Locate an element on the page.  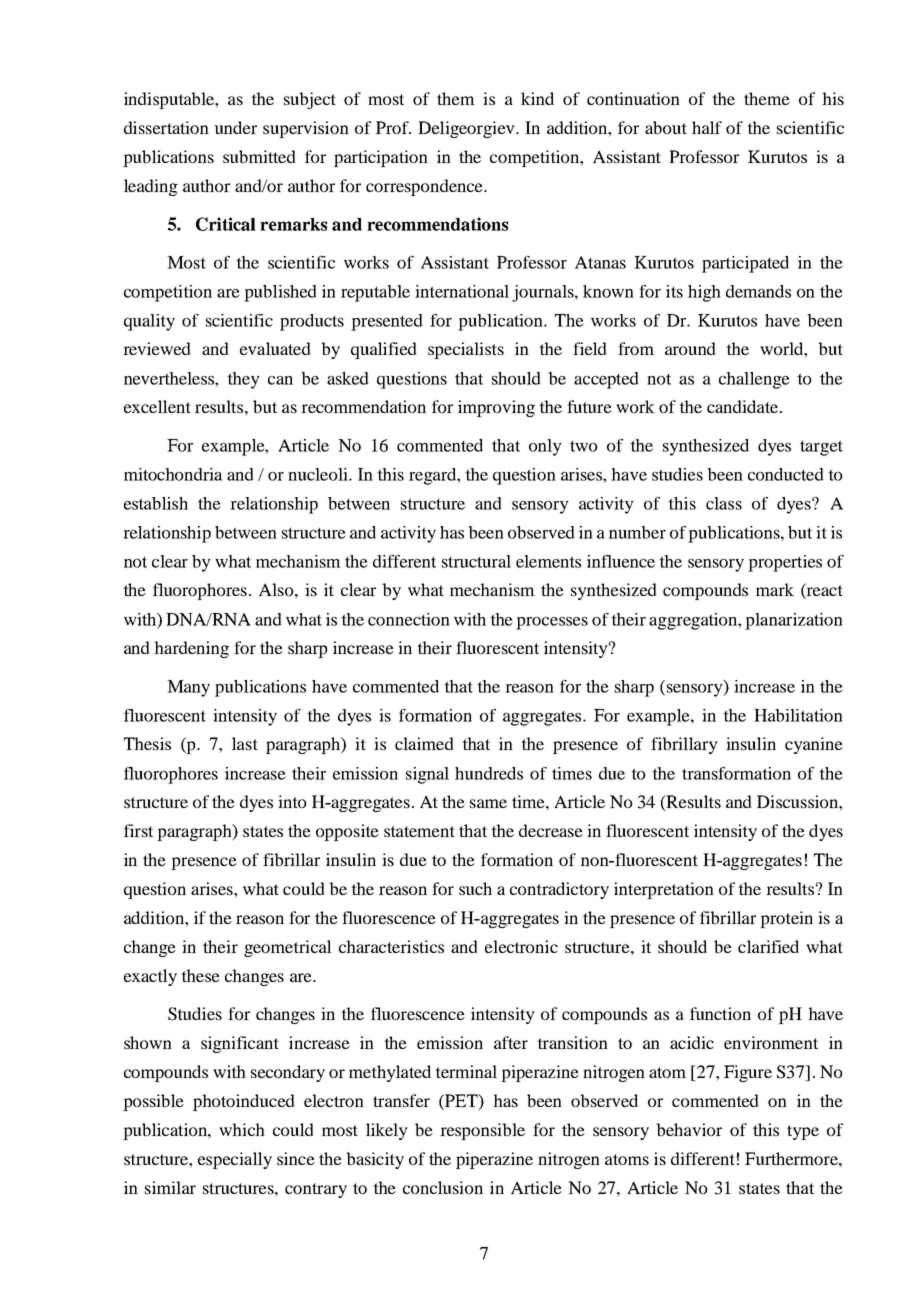
clarified is located at coordinates (768, 946).
